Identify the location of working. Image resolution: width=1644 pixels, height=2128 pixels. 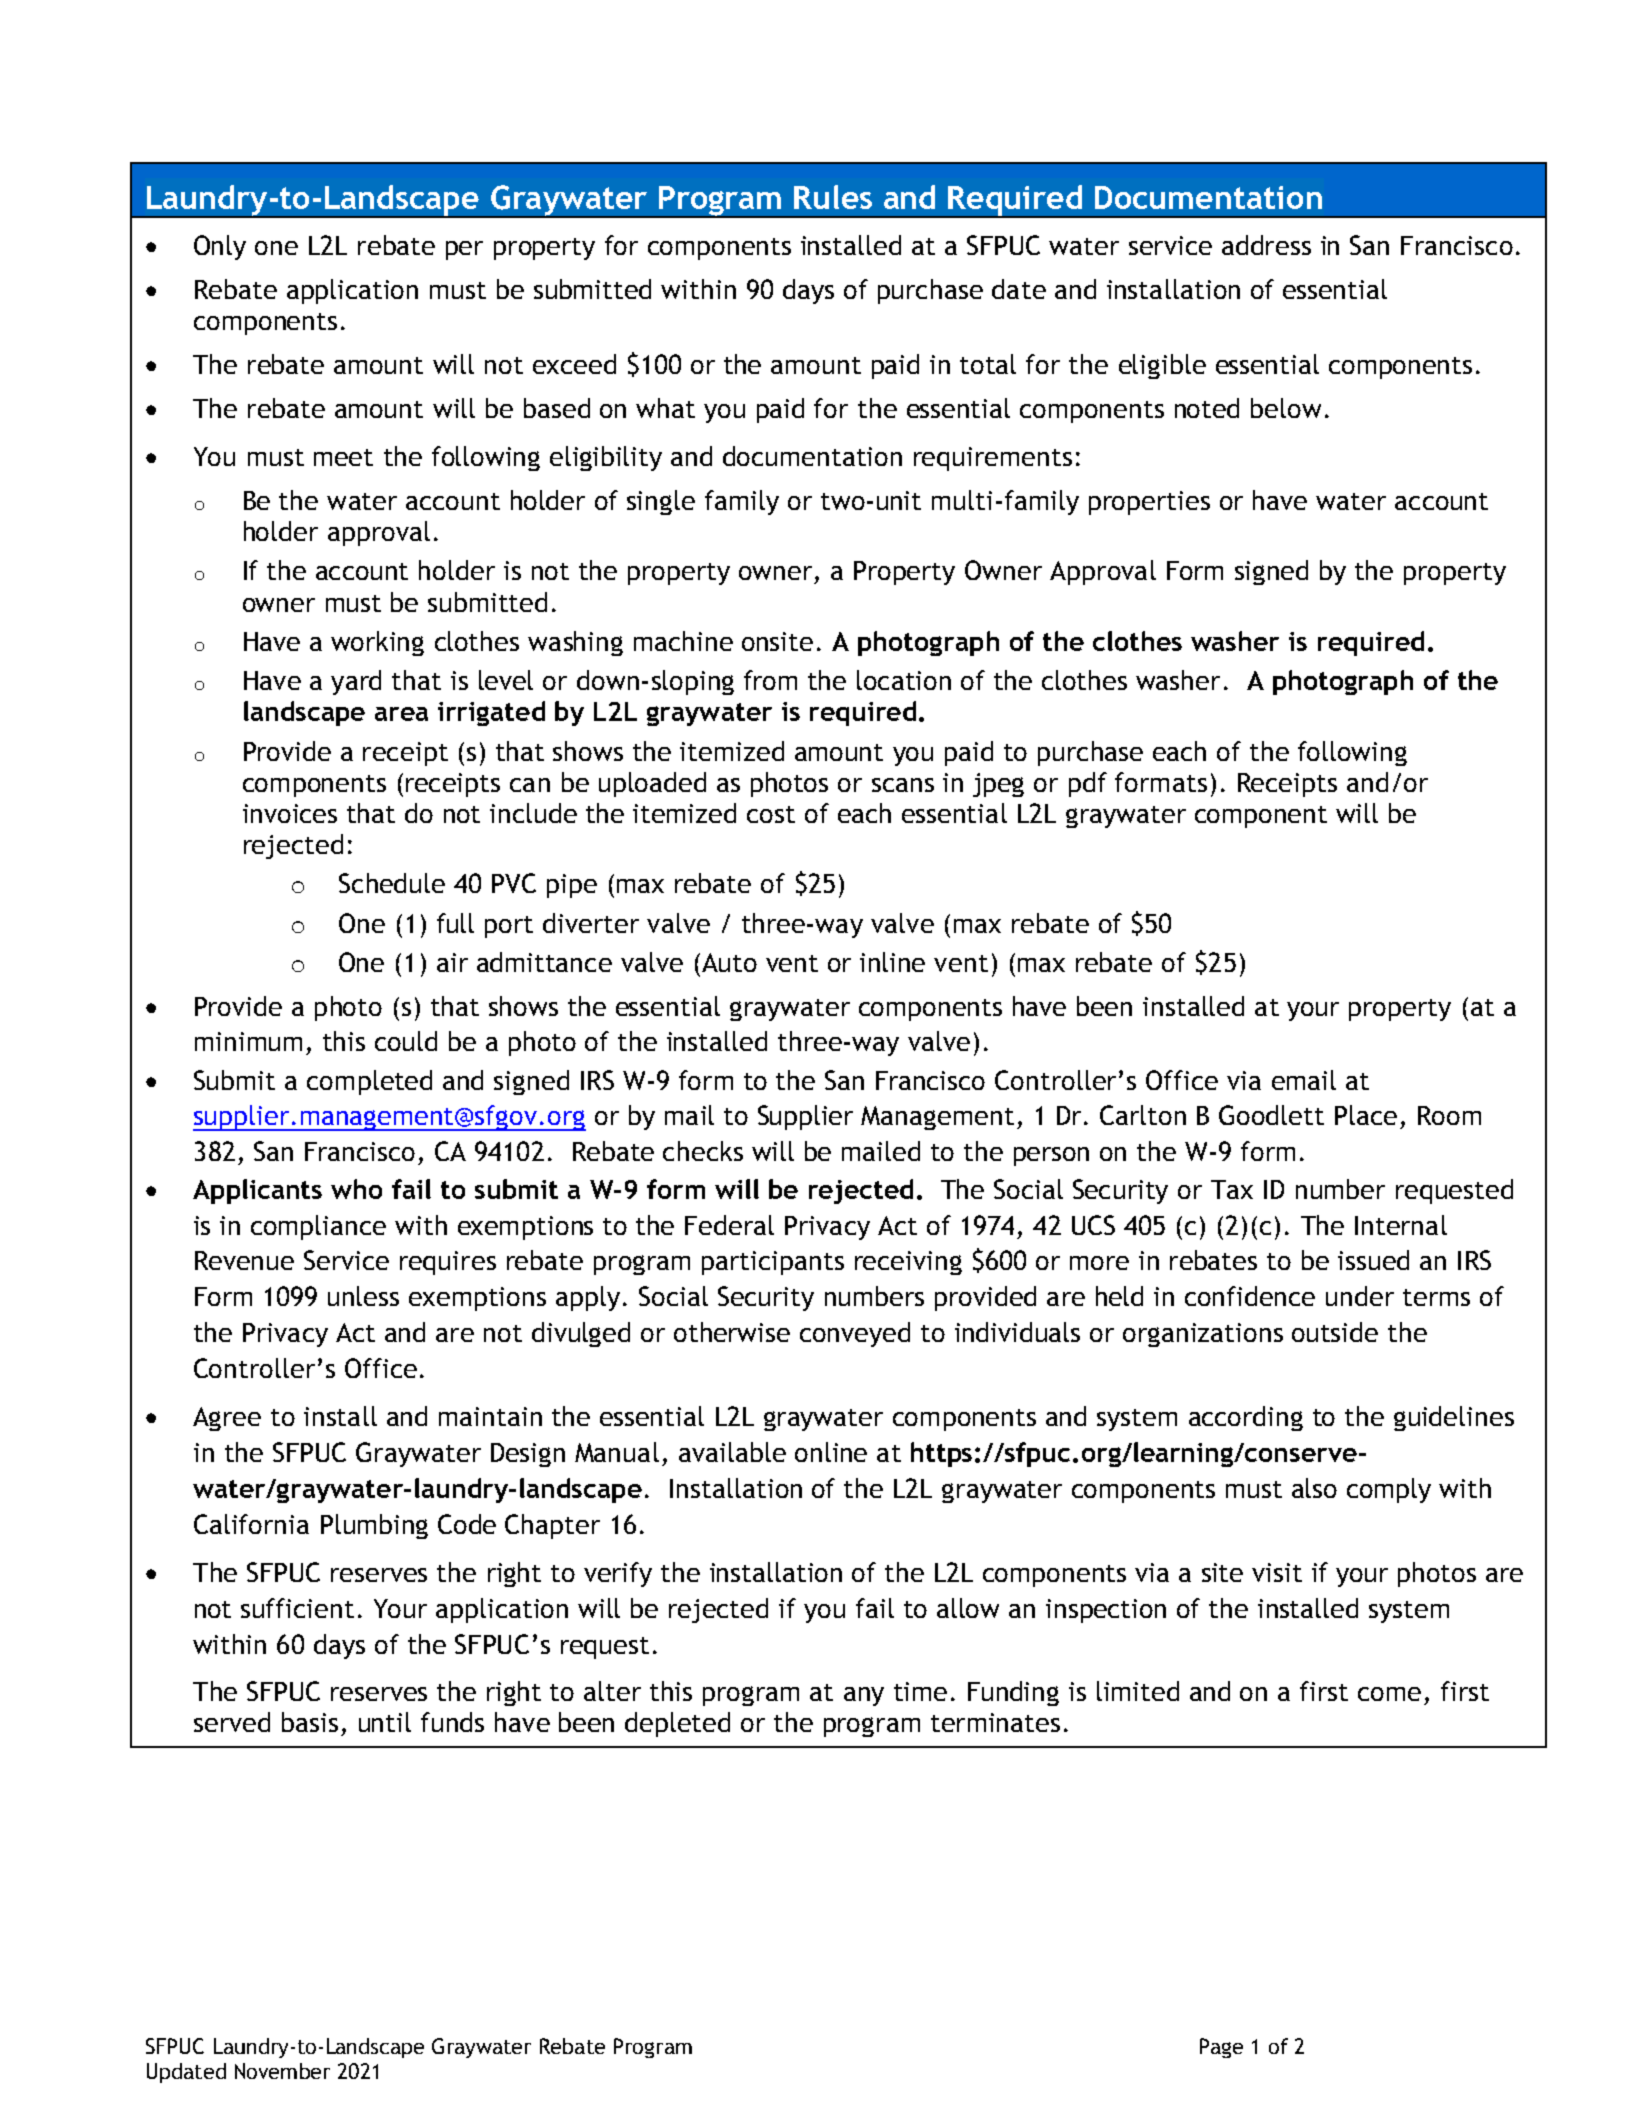
(377, 643).
